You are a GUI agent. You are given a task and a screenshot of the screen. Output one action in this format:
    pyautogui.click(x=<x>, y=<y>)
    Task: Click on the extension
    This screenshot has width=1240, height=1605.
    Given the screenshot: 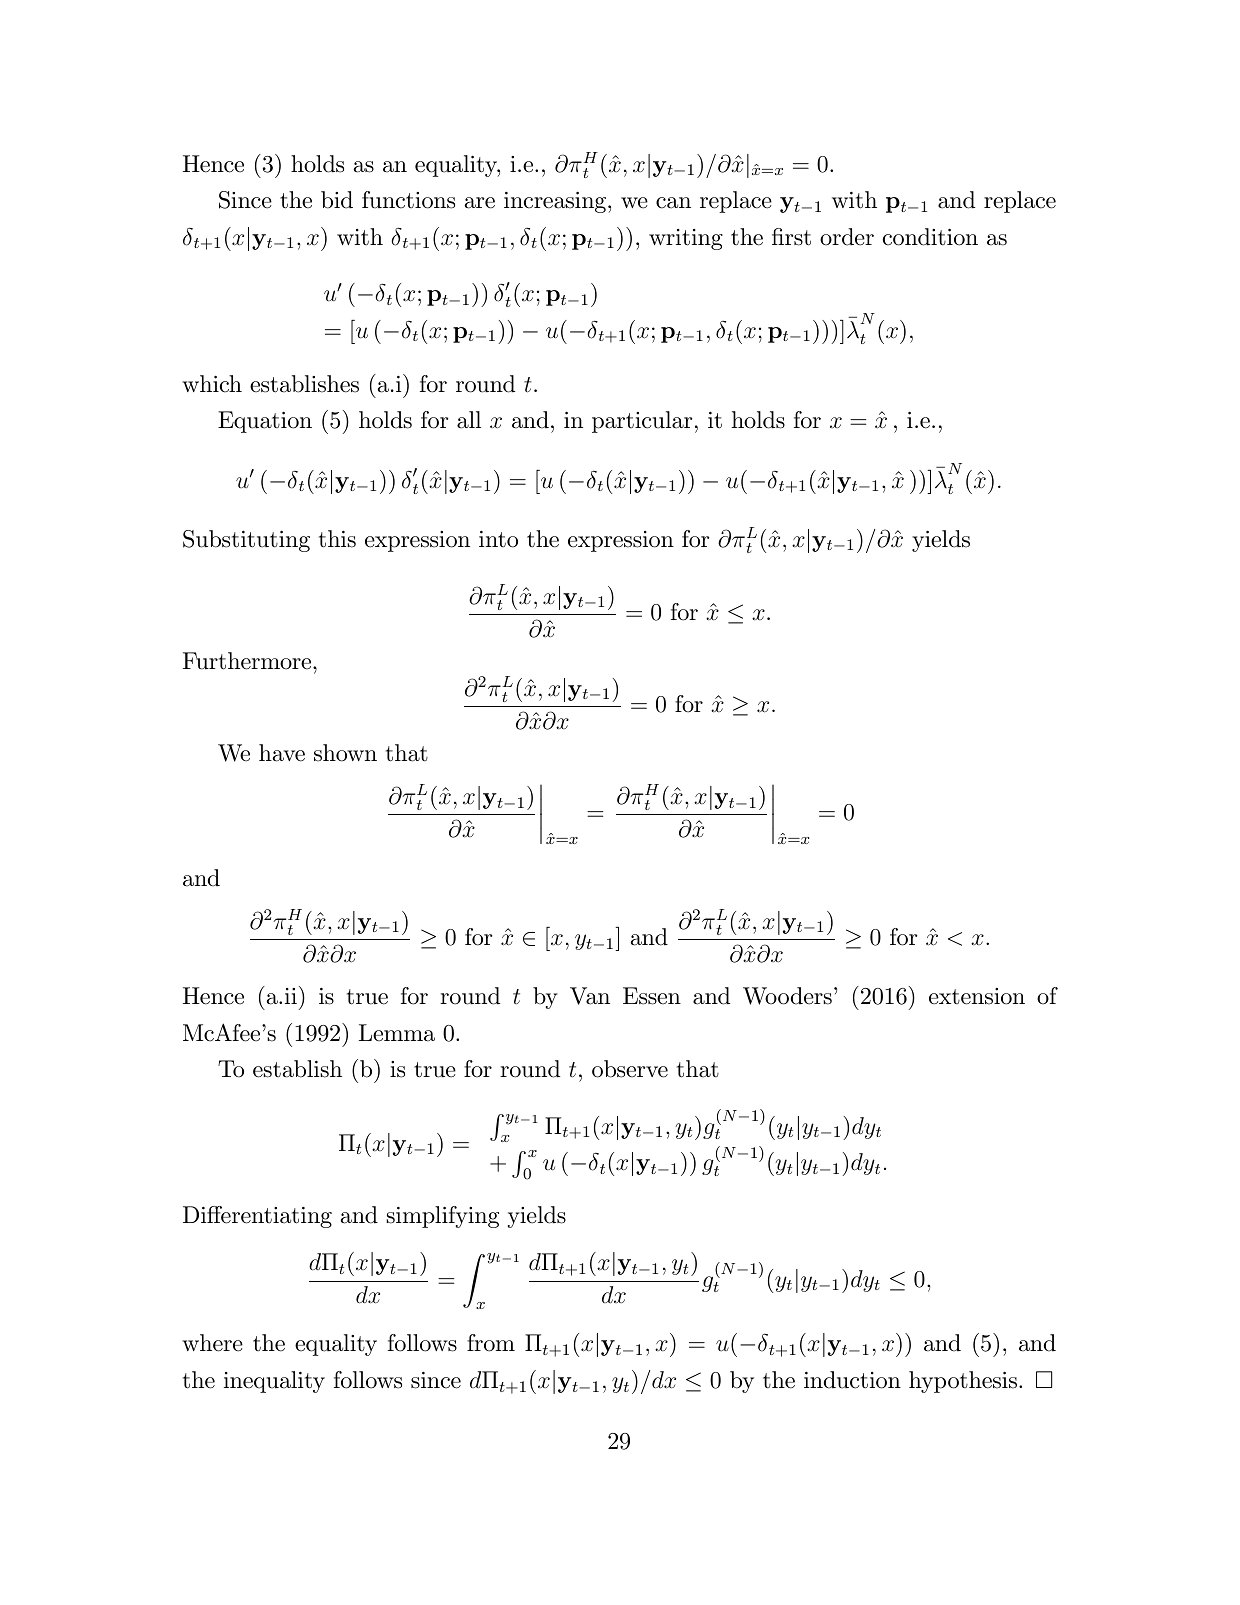 What is the action you would take?
    pyautogui.click(x=977, y=996)
